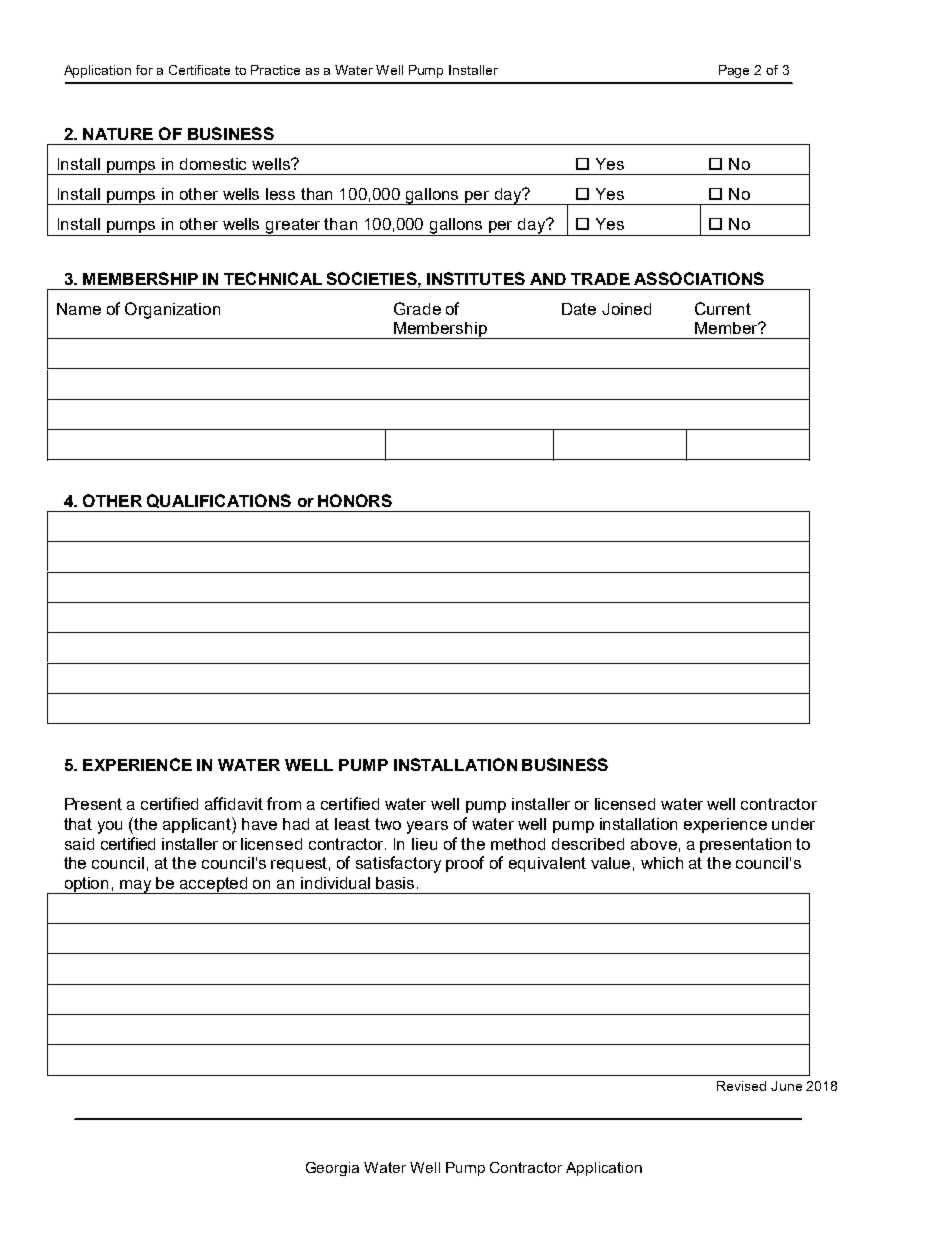 The image size is (952, 1233). What do you see at coordinates (144, 70) in the screenshot?
I see `for` at bounding box center [144, 70].
